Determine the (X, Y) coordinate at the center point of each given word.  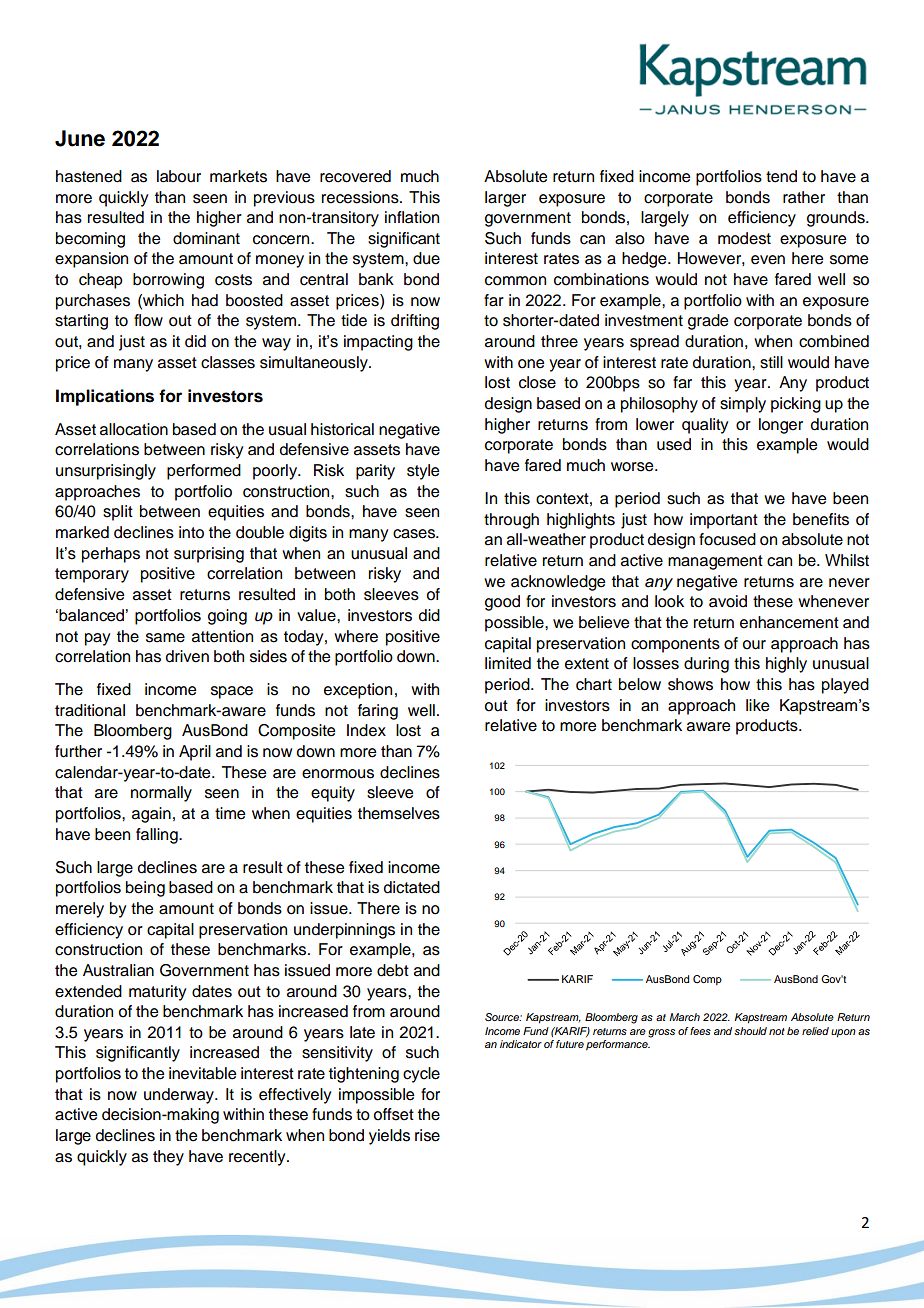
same (165, 638)
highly (786, 665)
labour (179, 176)
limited (508, 663)
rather (804, 197)
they (168, 1158)
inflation (412, 217)
